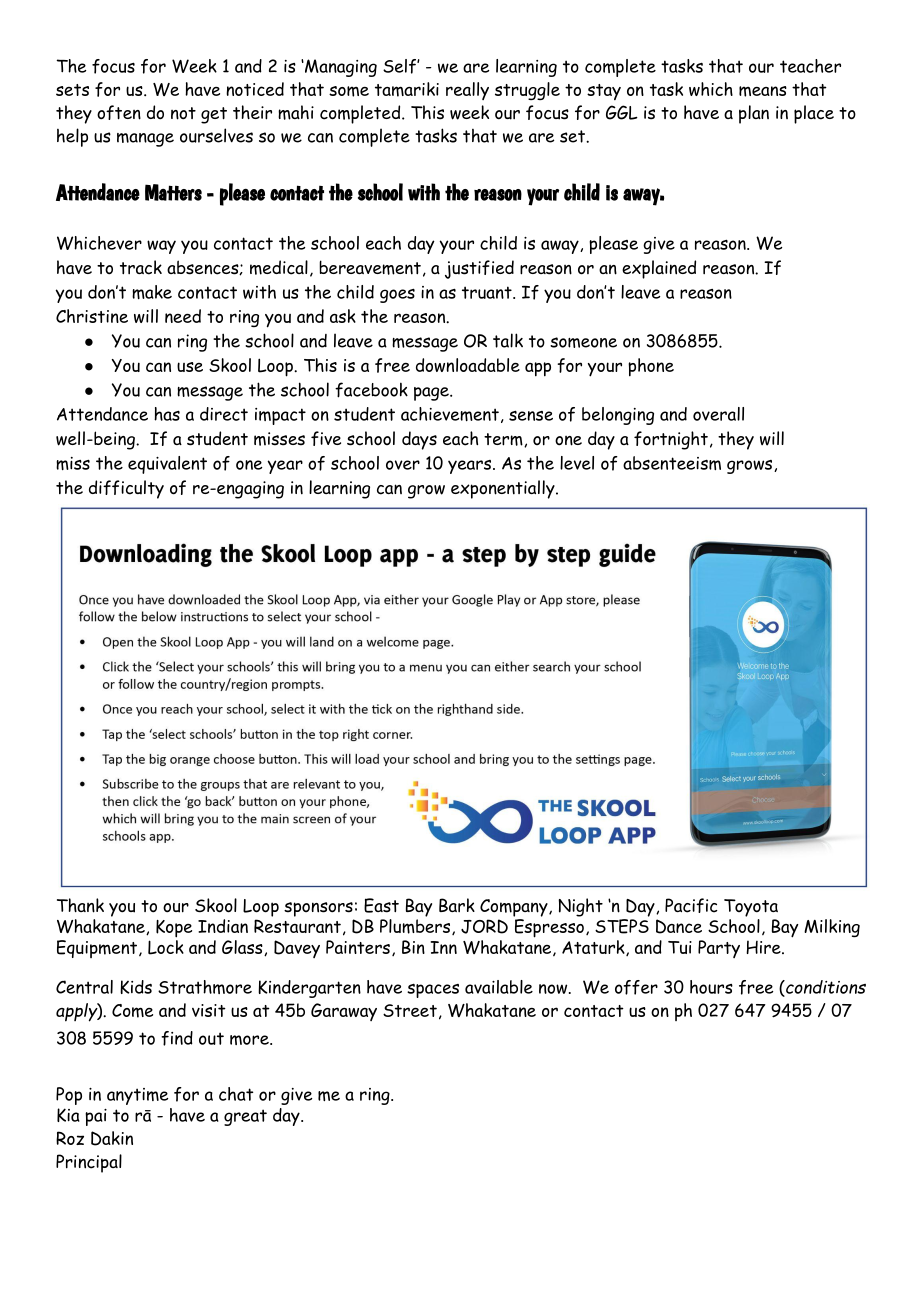 The height and width of the page is (1307, 924). I want to click on phone, so click(651, 367).
